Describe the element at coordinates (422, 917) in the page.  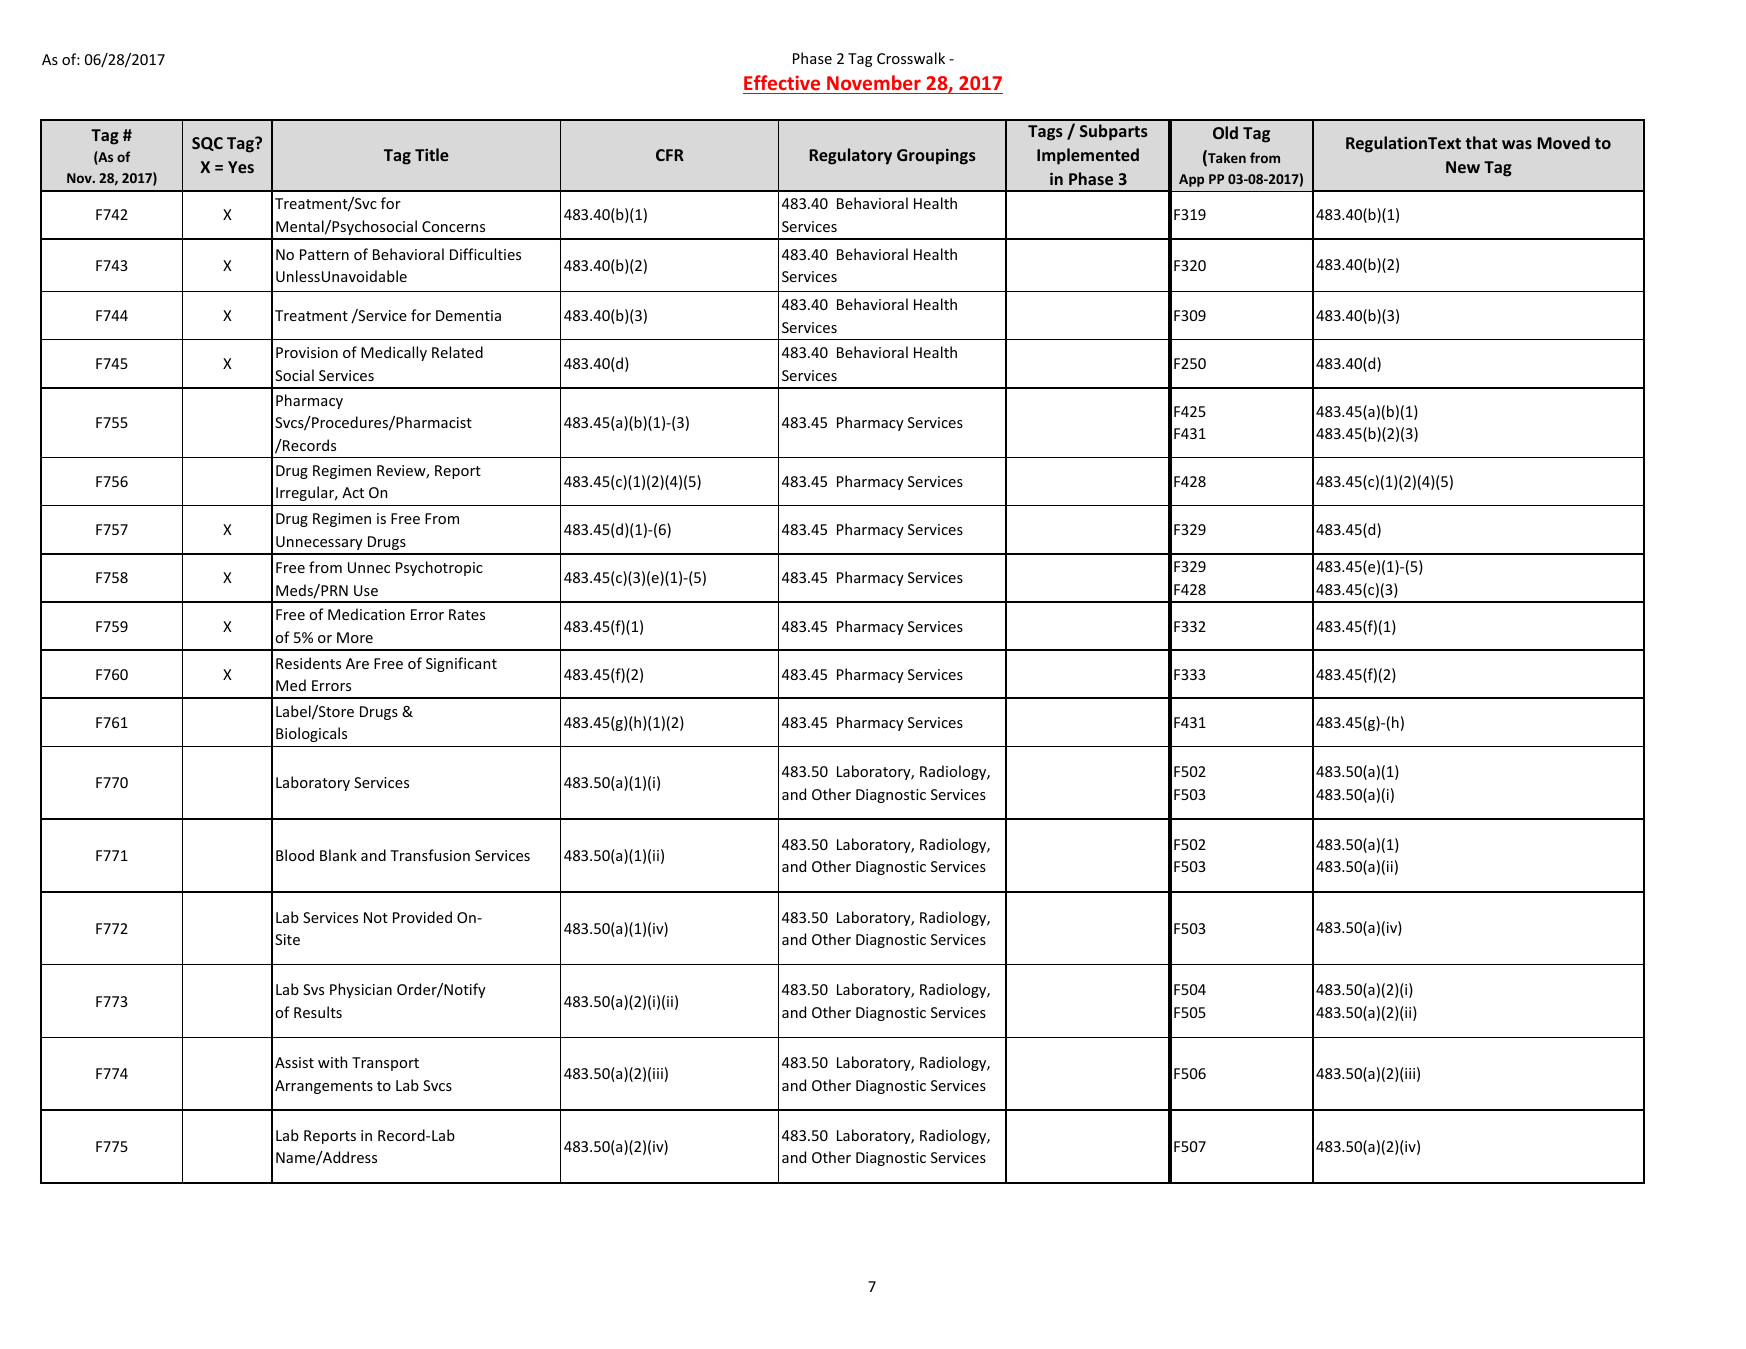
I see `Provided` at that location.
